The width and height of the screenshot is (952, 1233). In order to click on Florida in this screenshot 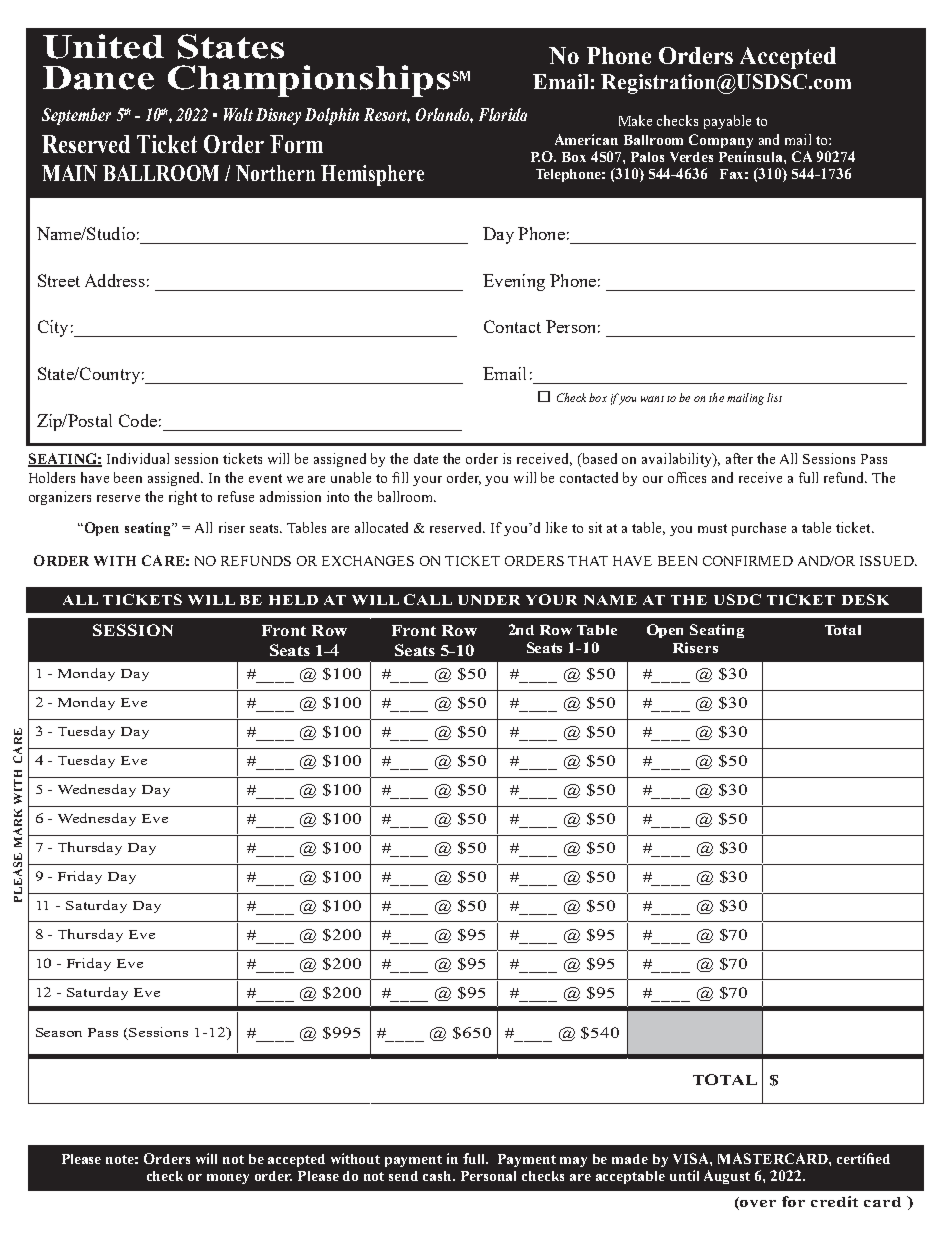, I will do `click(503, 114)`.
